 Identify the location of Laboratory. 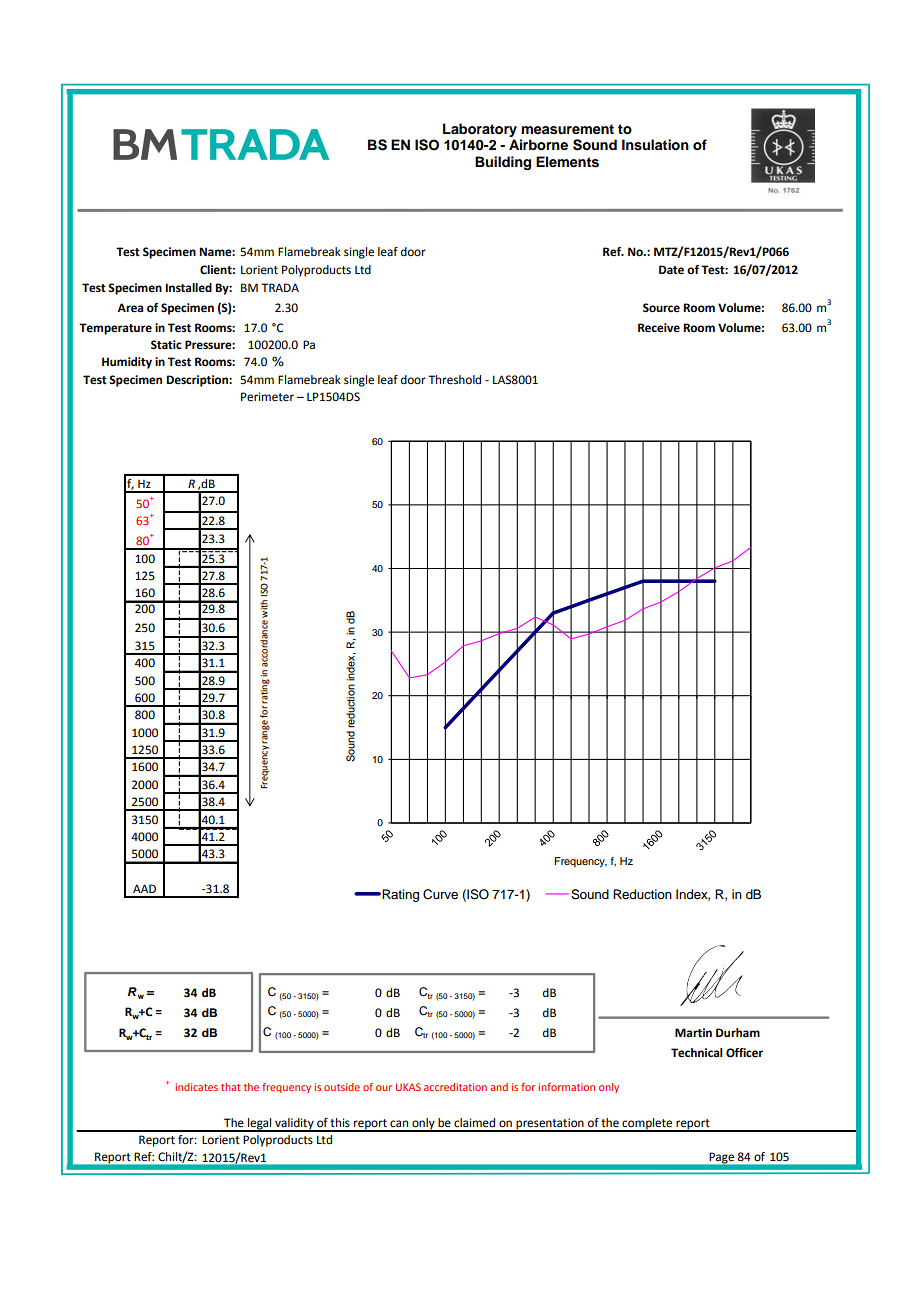
(480, 130).
